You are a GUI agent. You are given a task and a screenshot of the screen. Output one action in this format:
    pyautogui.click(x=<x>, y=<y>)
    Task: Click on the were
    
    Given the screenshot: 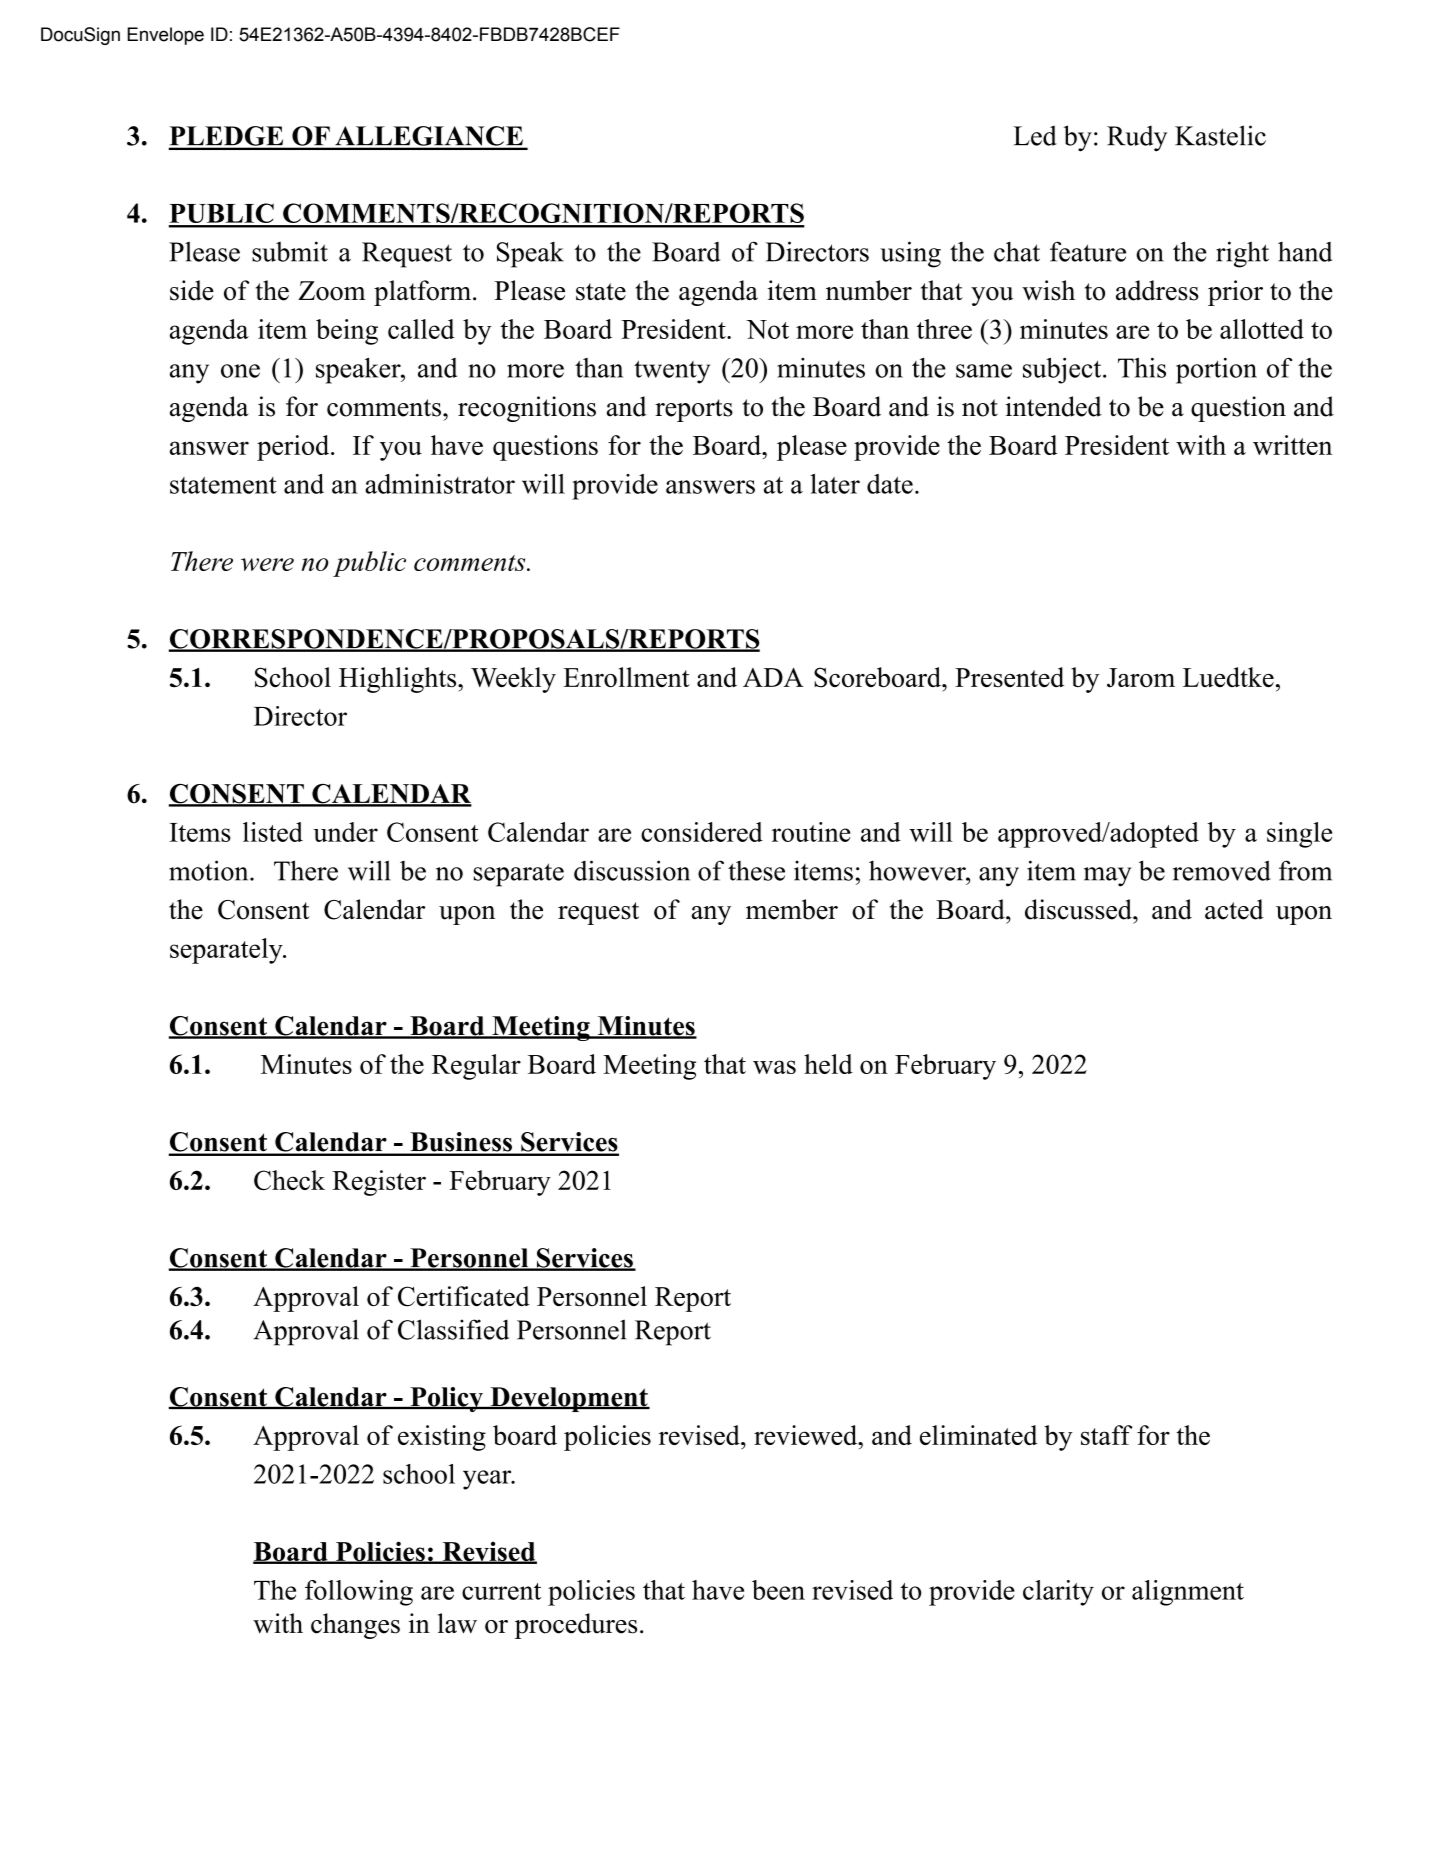 What is the action you would take?
    pyautogui.click(x=267, y=564)
